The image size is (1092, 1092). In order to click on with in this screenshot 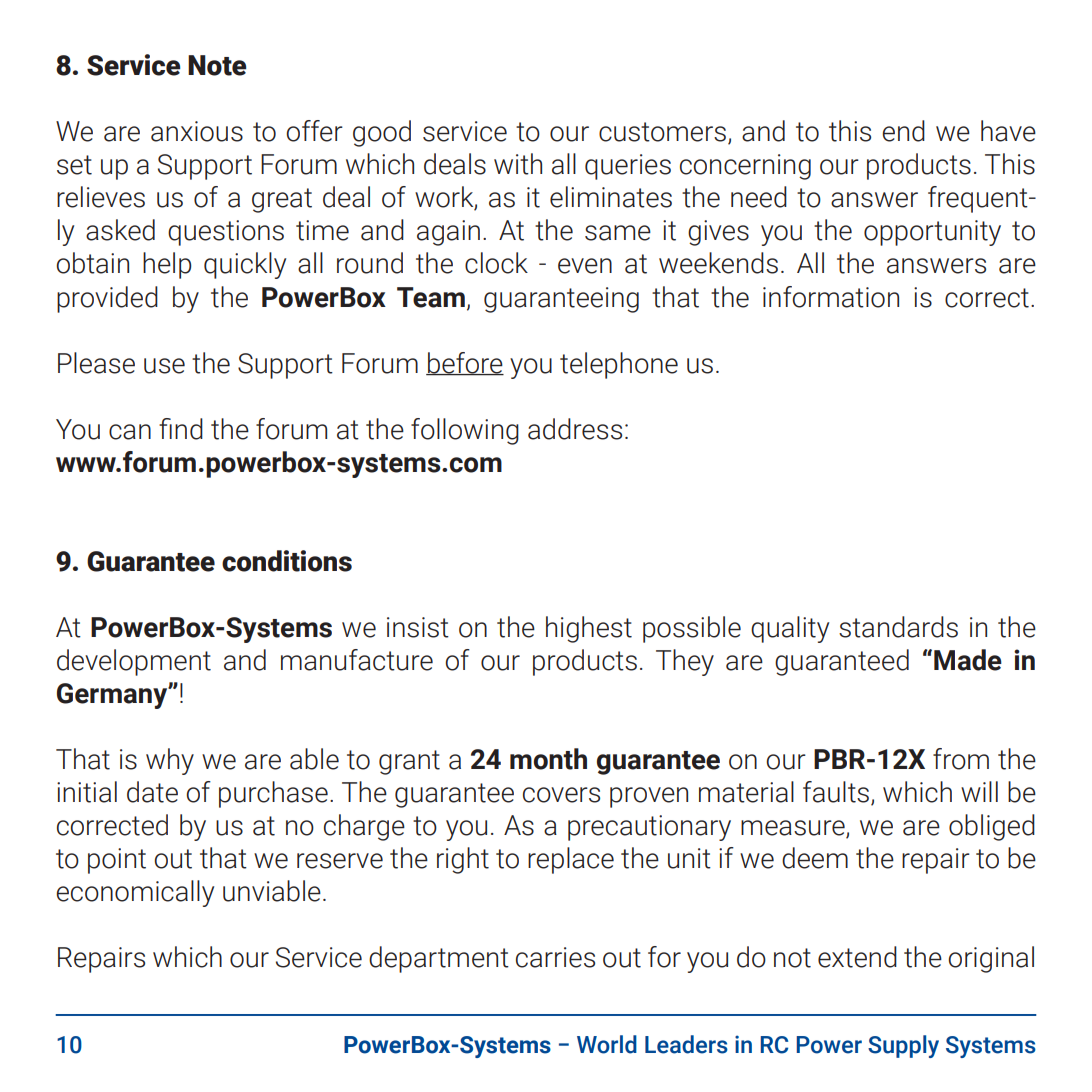, I will do `click(518, 164)`.
